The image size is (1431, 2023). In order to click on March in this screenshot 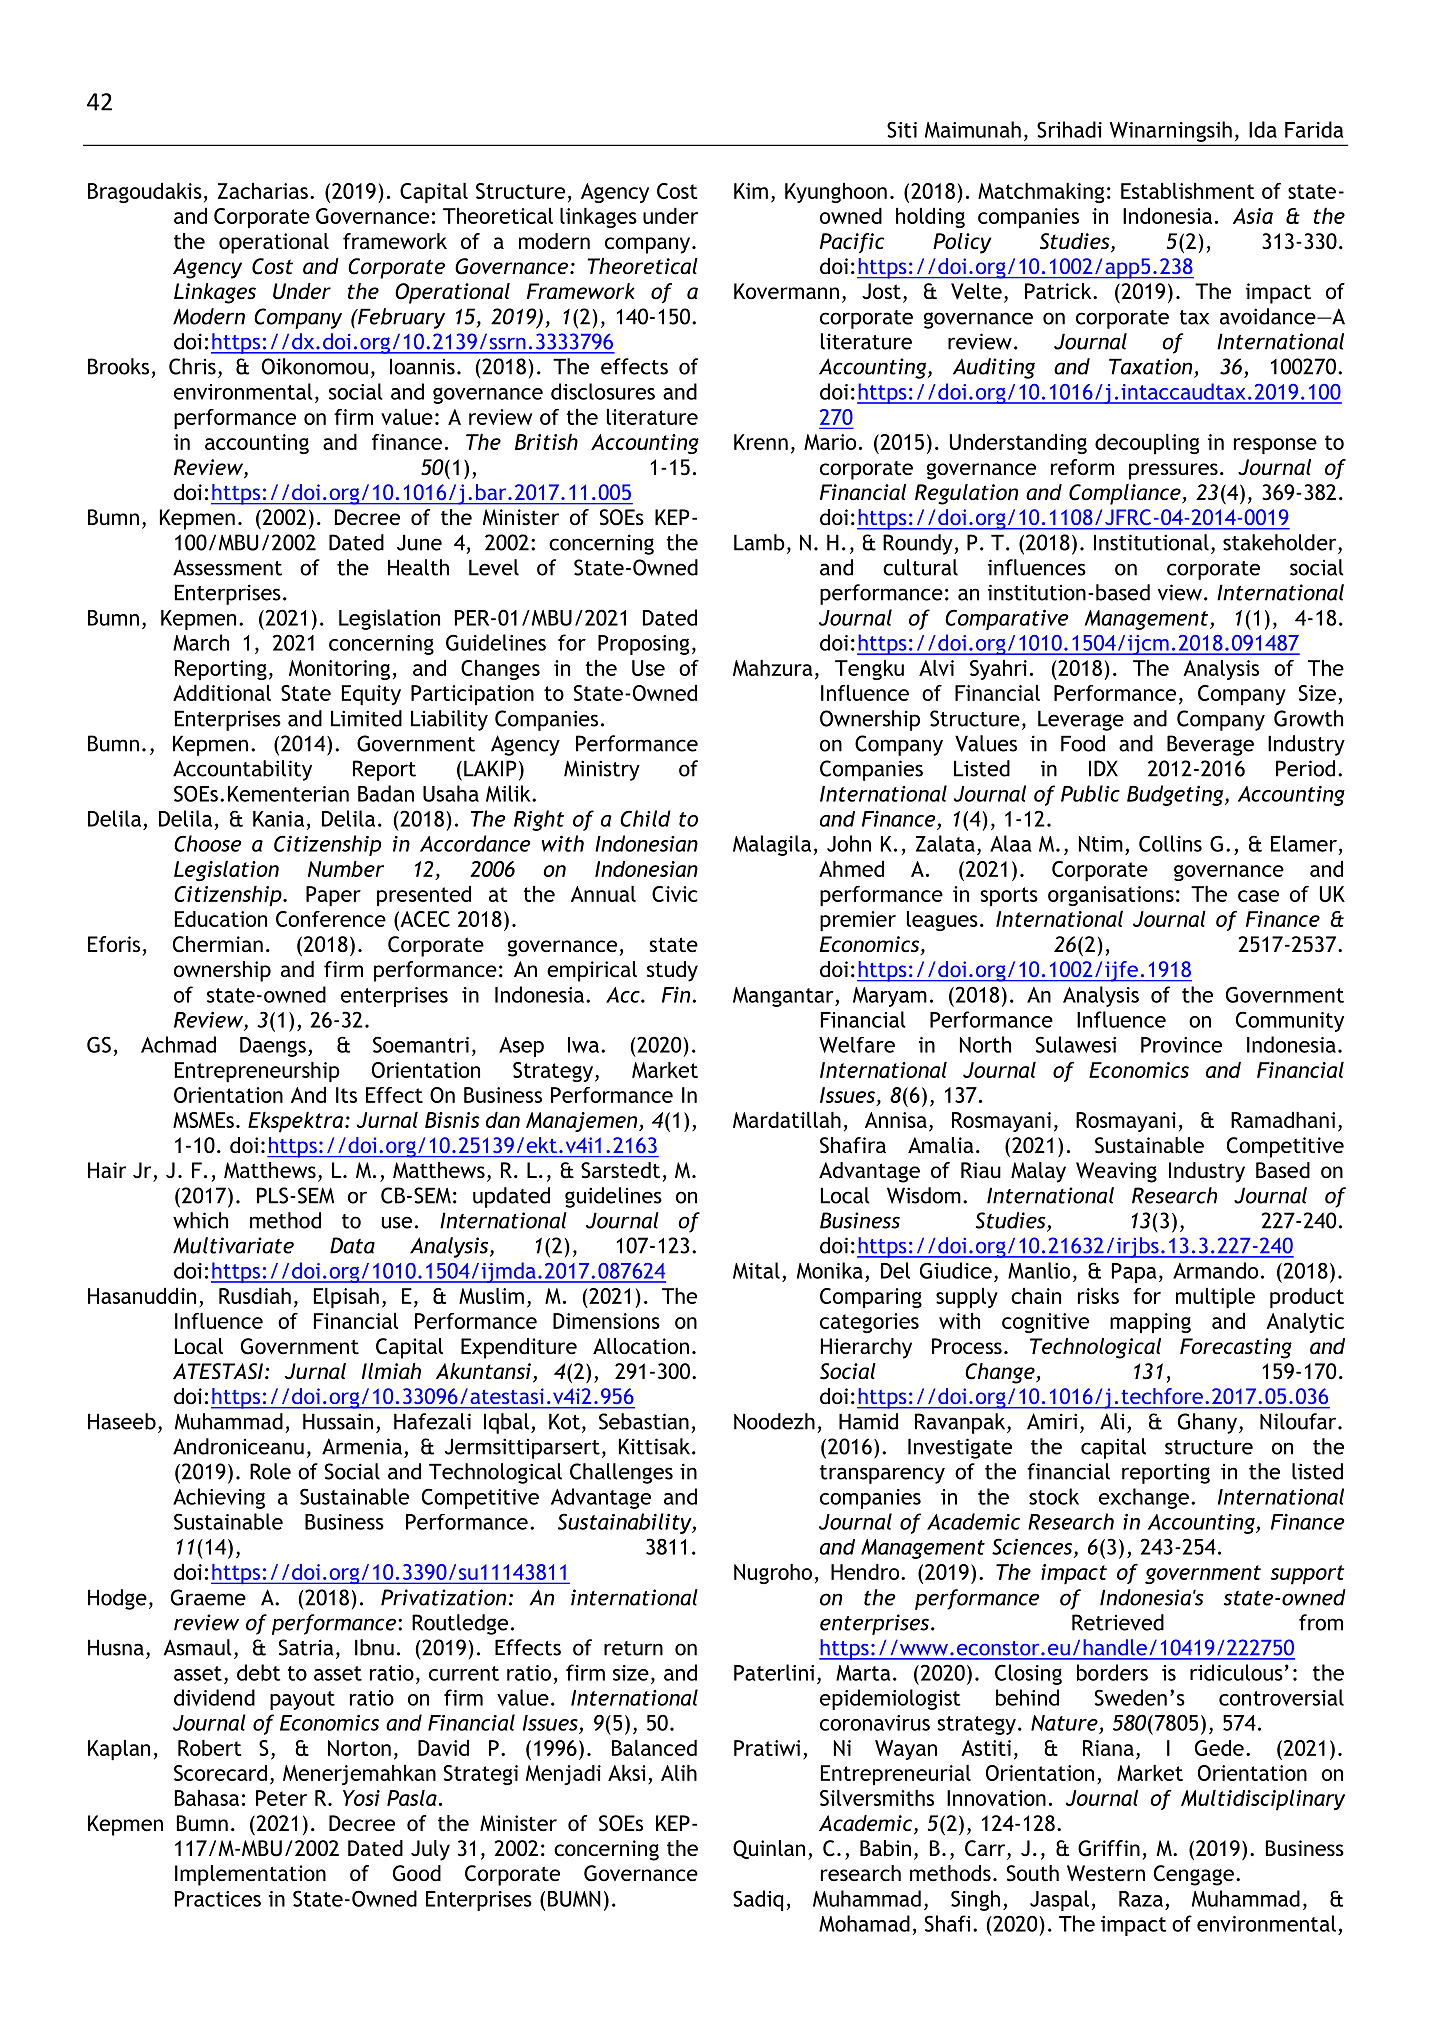, I will do `click(201, 642)`.
